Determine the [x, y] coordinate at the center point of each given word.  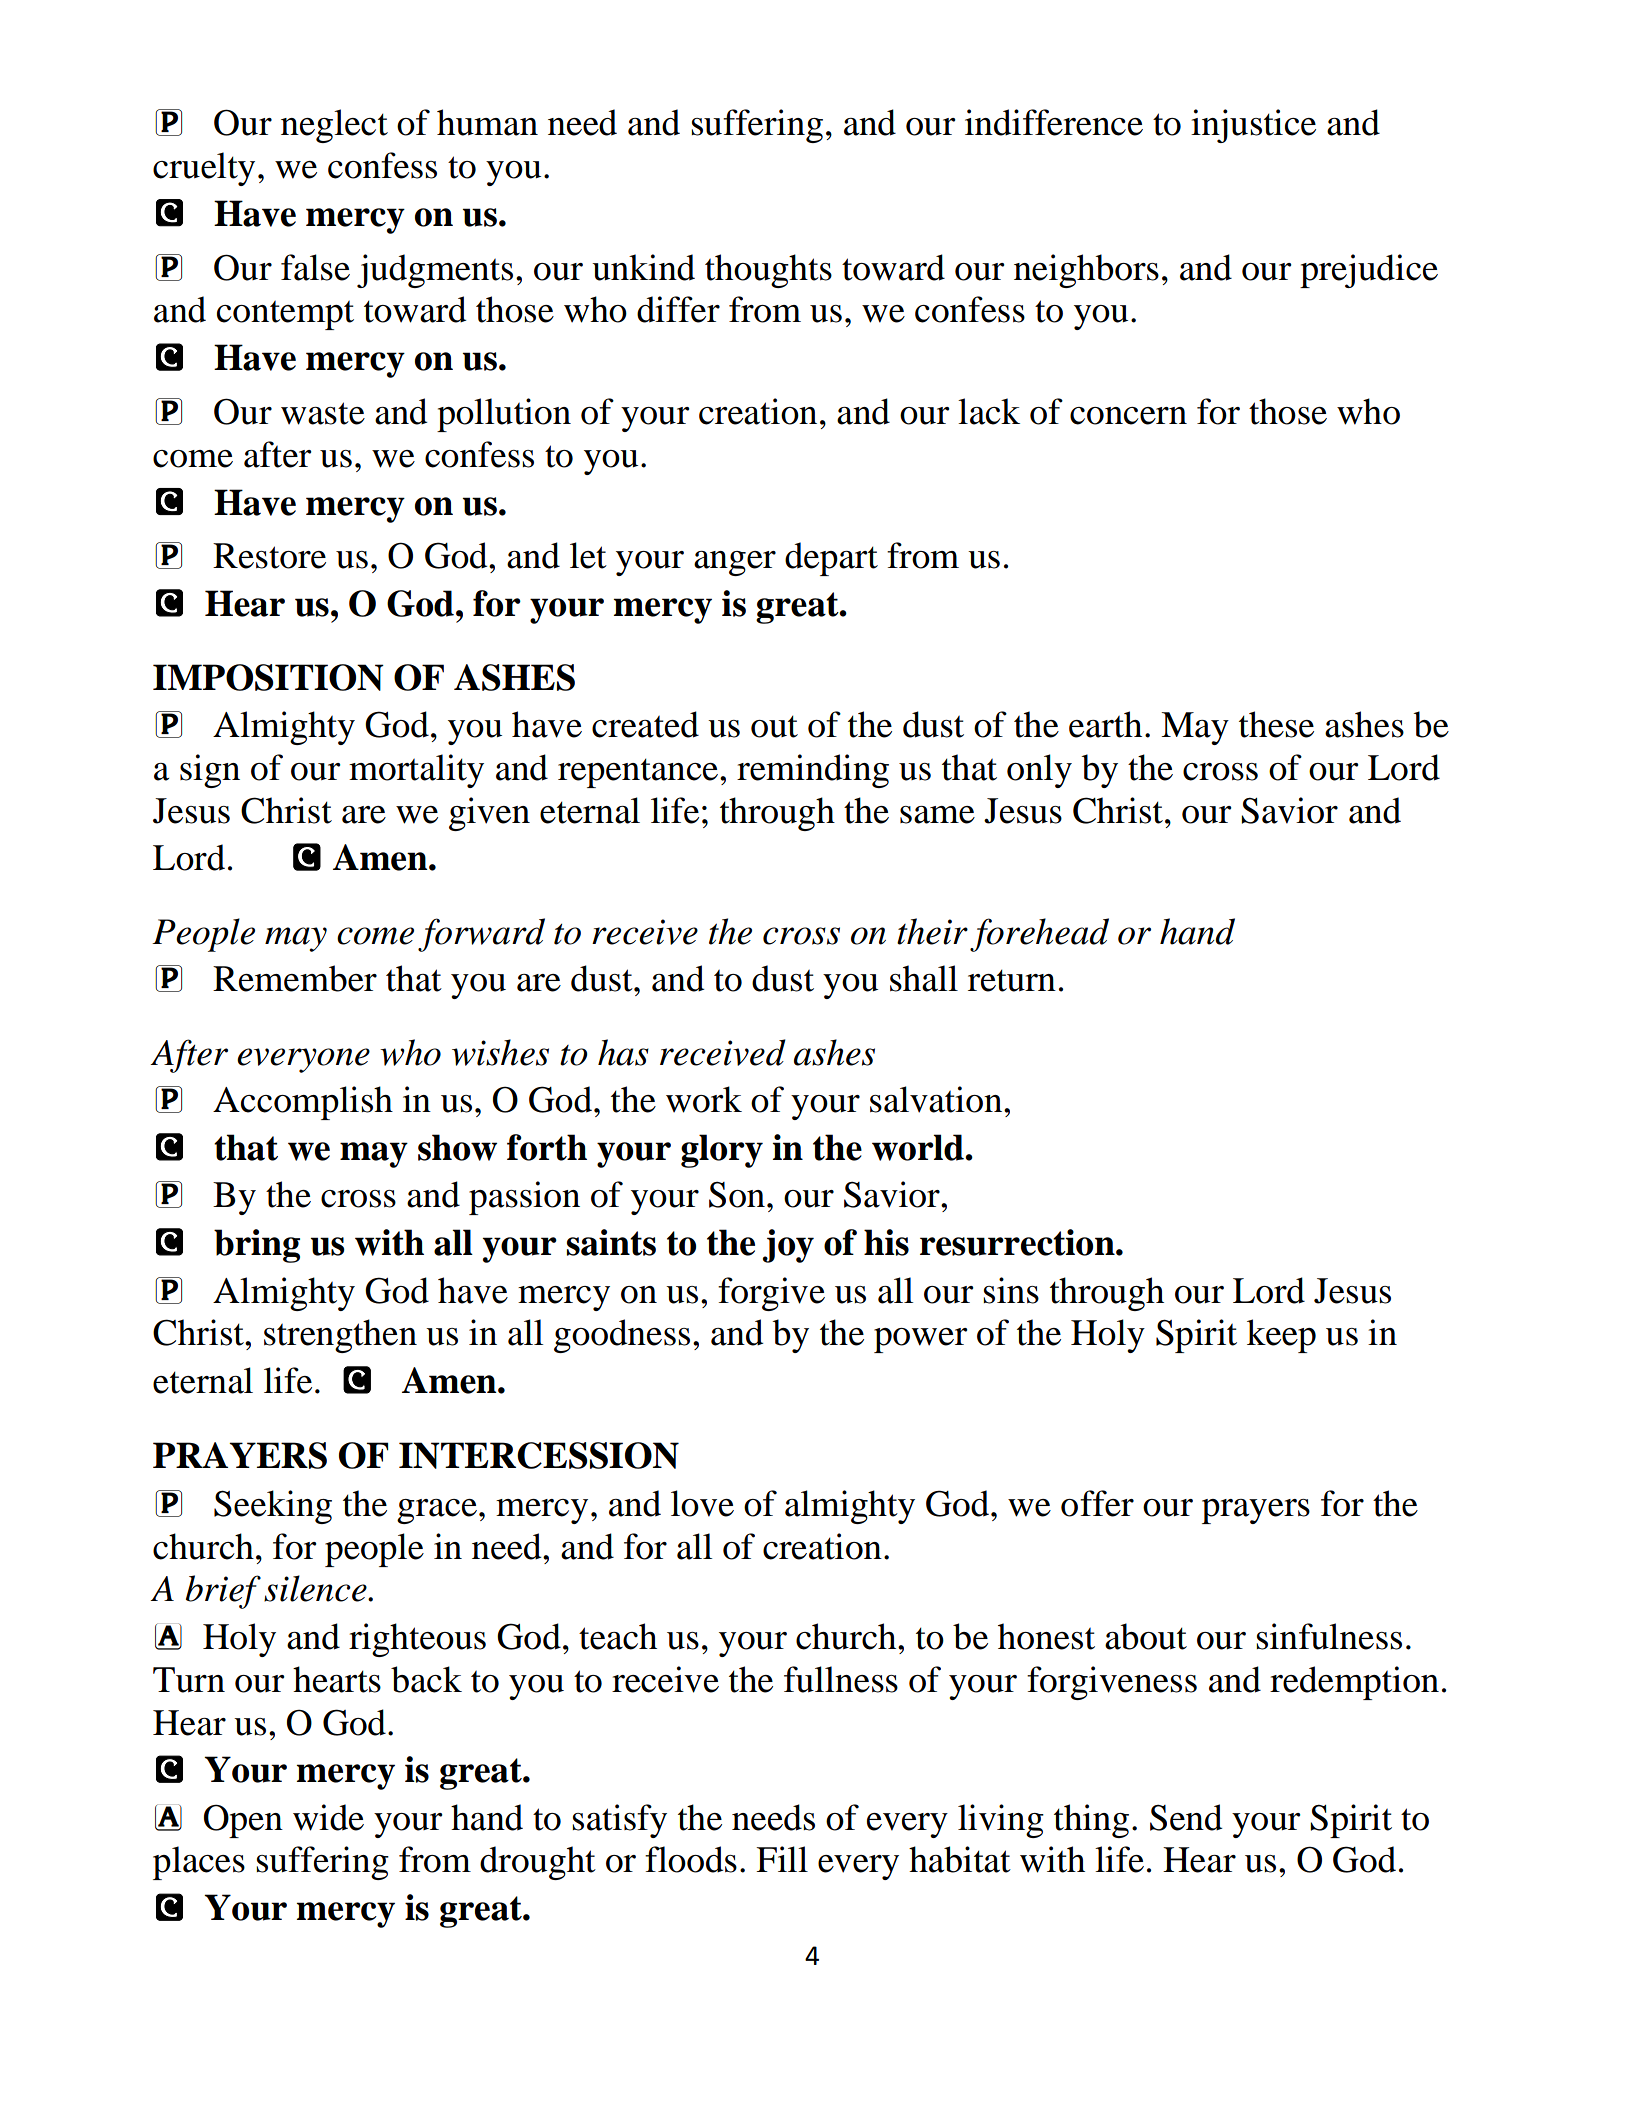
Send [1186, 1817]
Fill [782, 1859]
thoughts [768, 271]
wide [328, 1817]
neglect [334, 126]
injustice [1253, 126]
